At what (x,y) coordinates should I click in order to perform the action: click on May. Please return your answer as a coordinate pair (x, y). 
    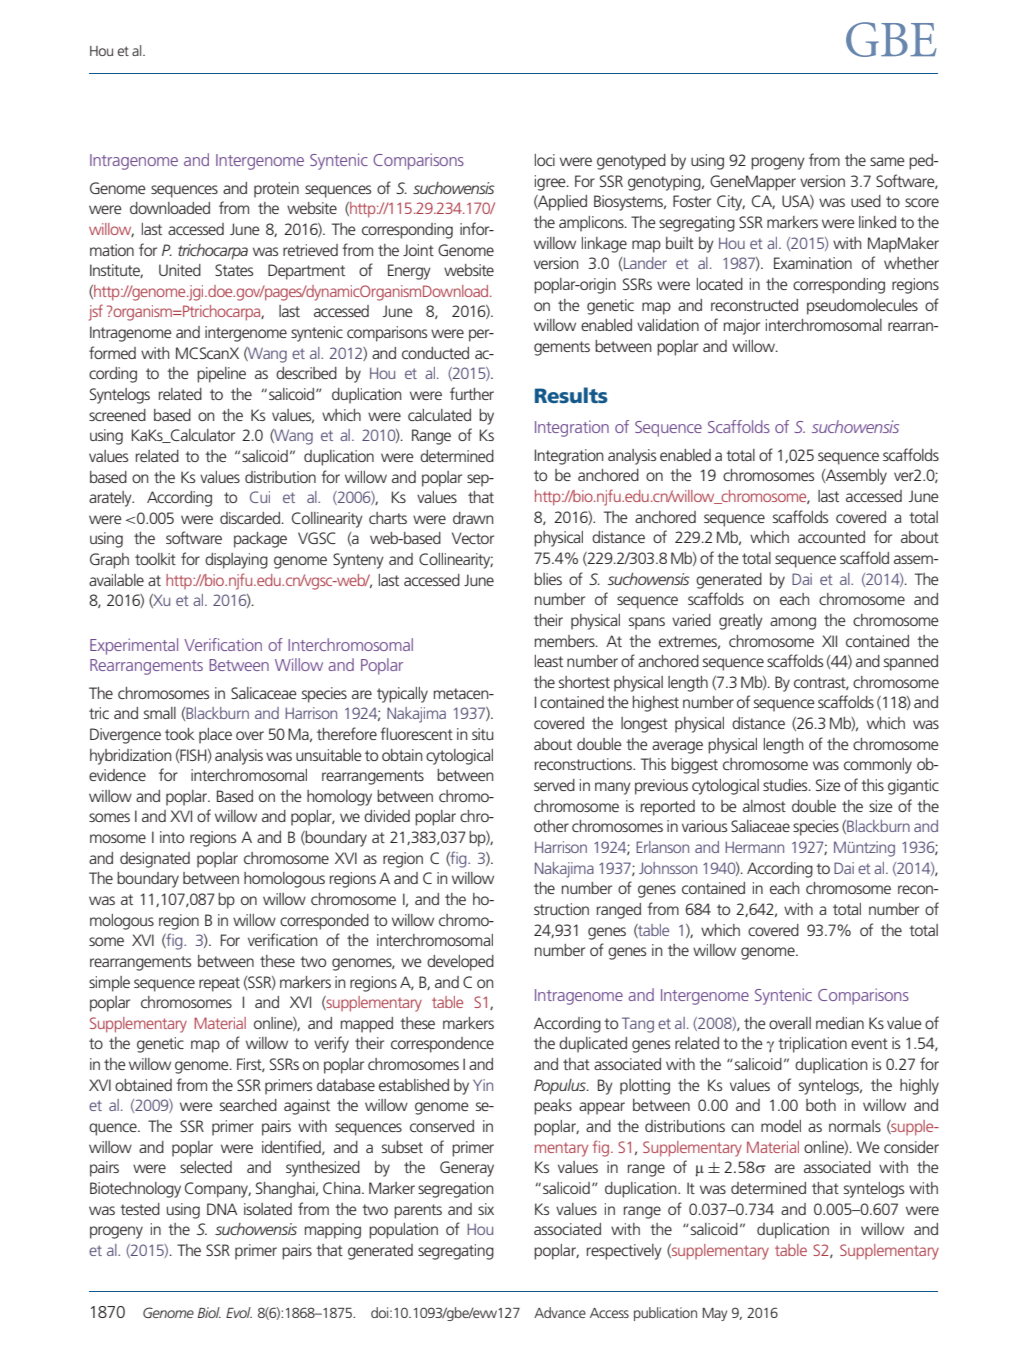
    Looking at the image, I should click on (715, 1314).
